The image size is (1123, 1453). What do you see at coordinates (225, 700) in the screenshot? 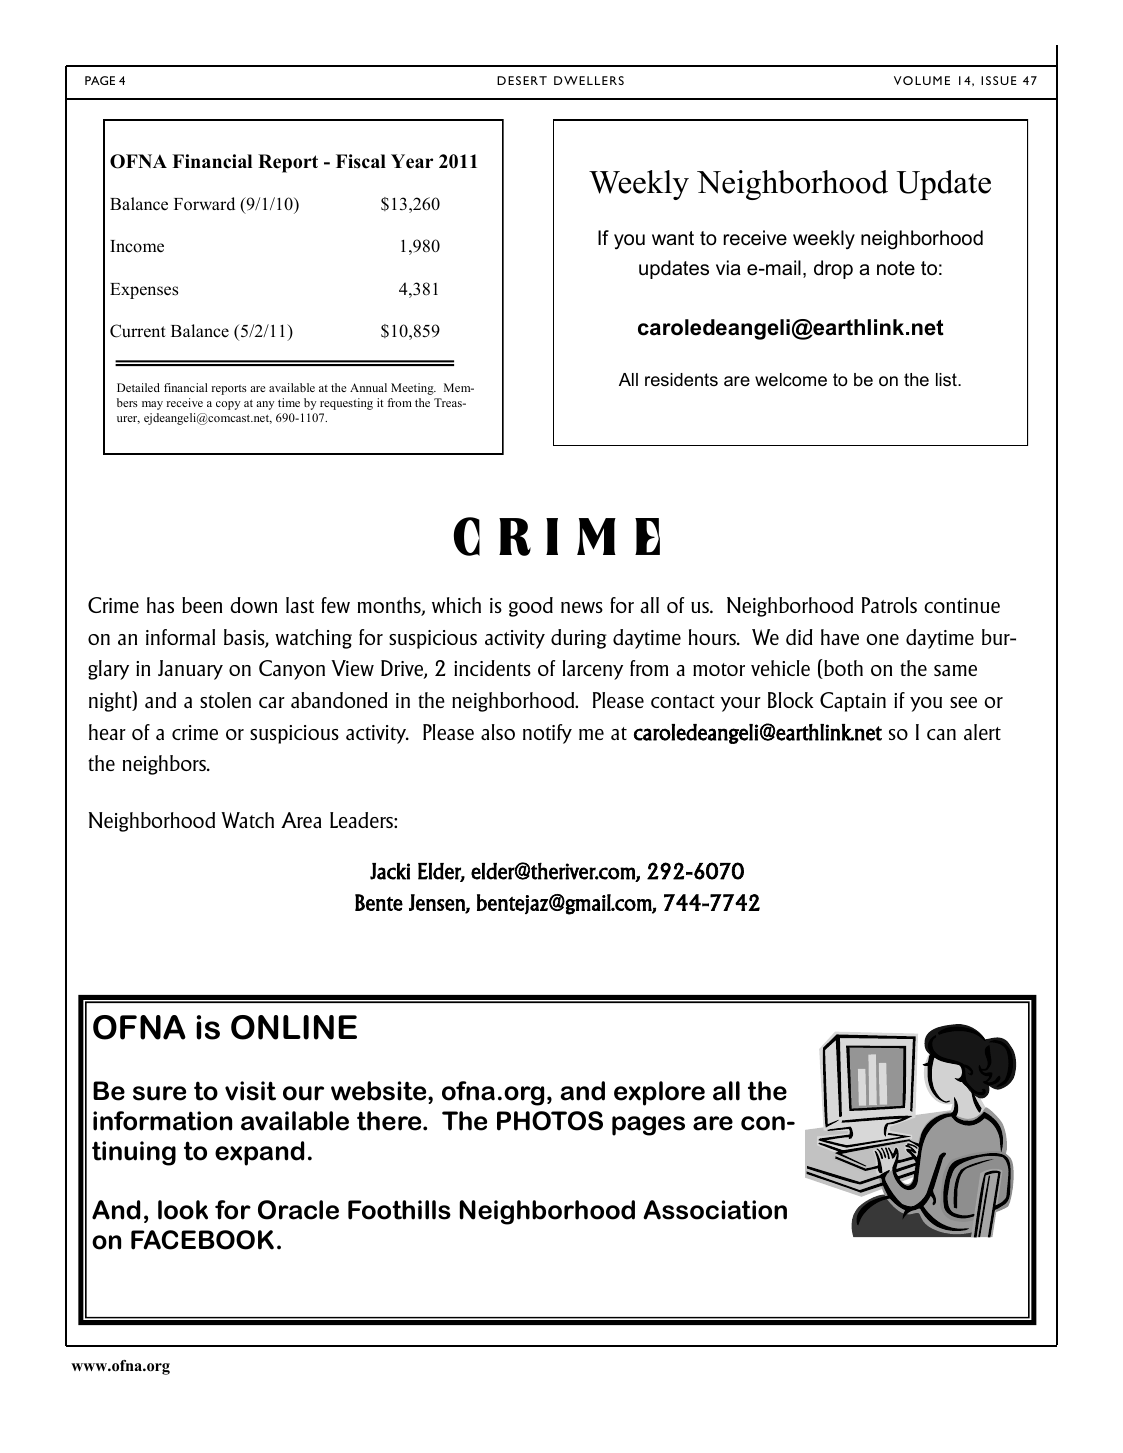
I see `stolen` at bounding box center [225, 700].
